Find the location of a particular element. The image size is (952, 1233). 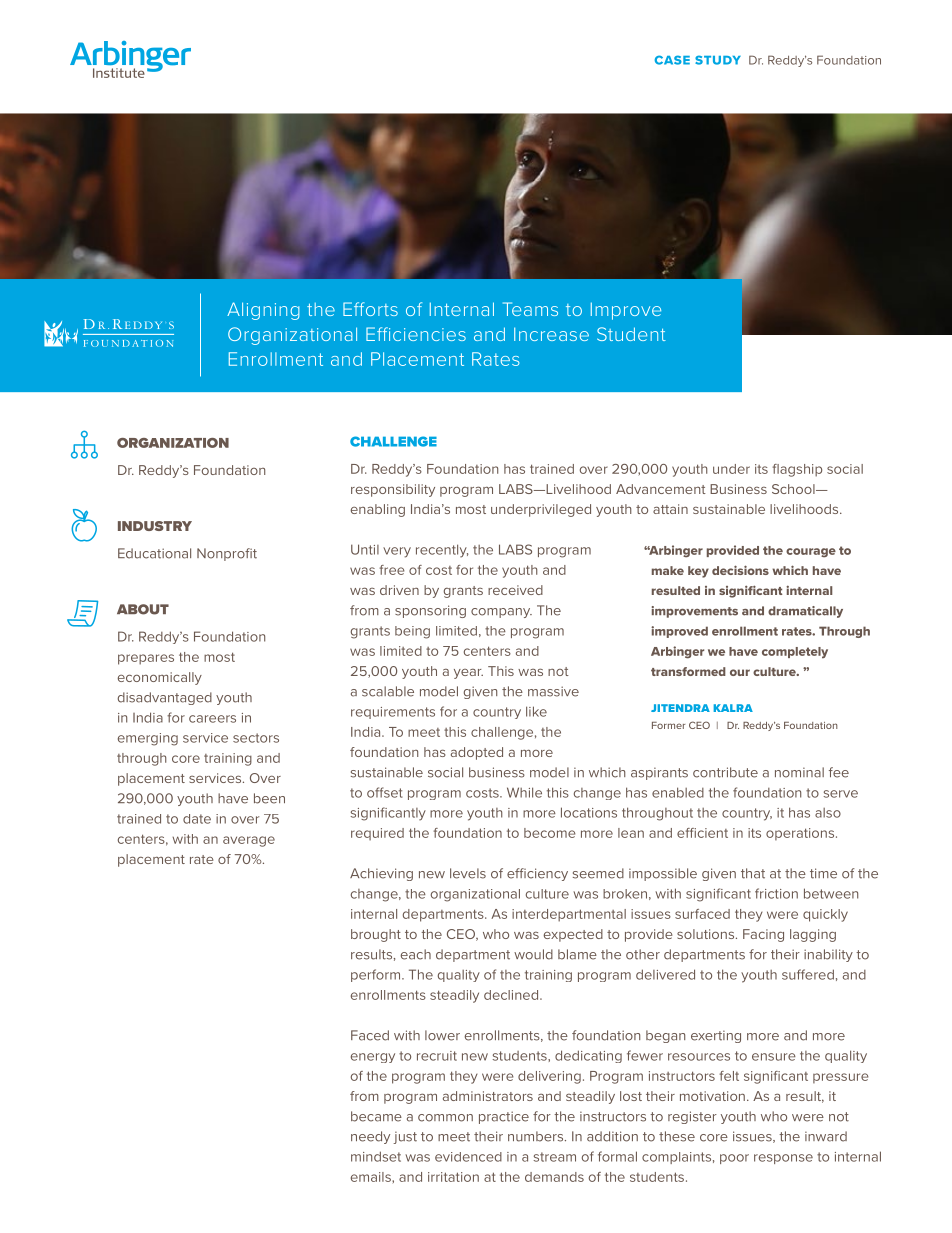

evidenced is located at coordinates (468, 1157).
